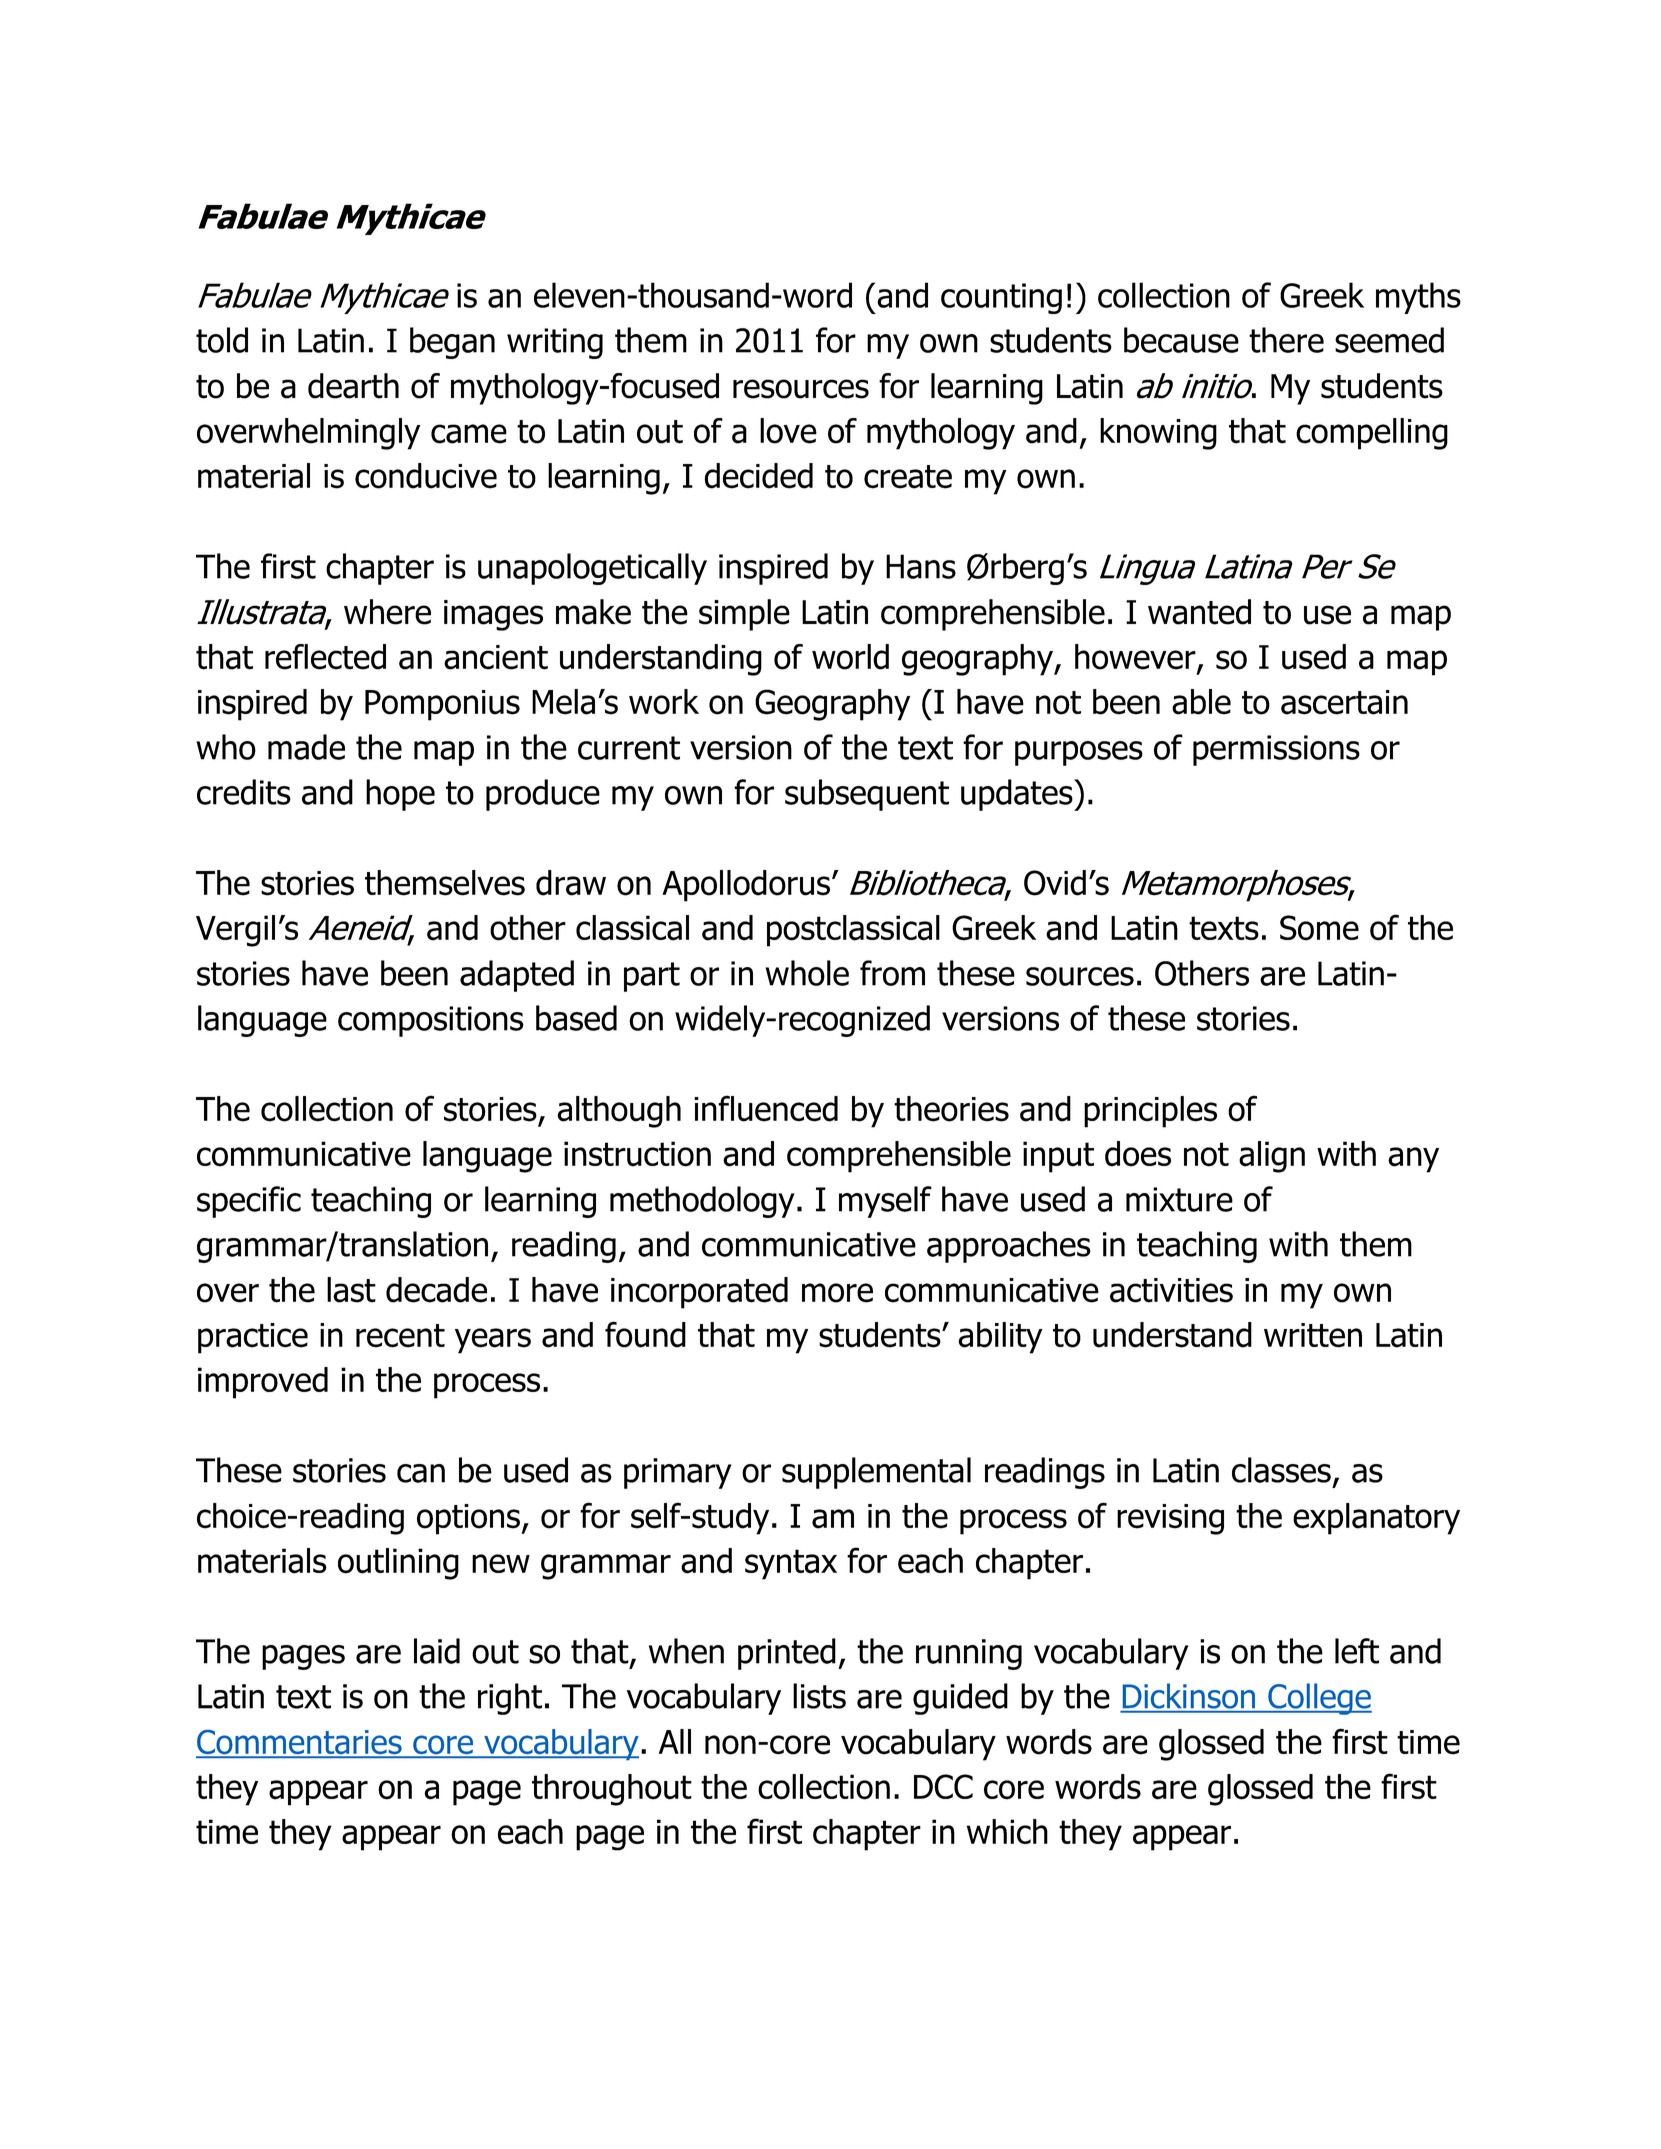 Image resolution: width=1661 pixels, height=2149 pixels. I want to click on world, so click(850, 657).
